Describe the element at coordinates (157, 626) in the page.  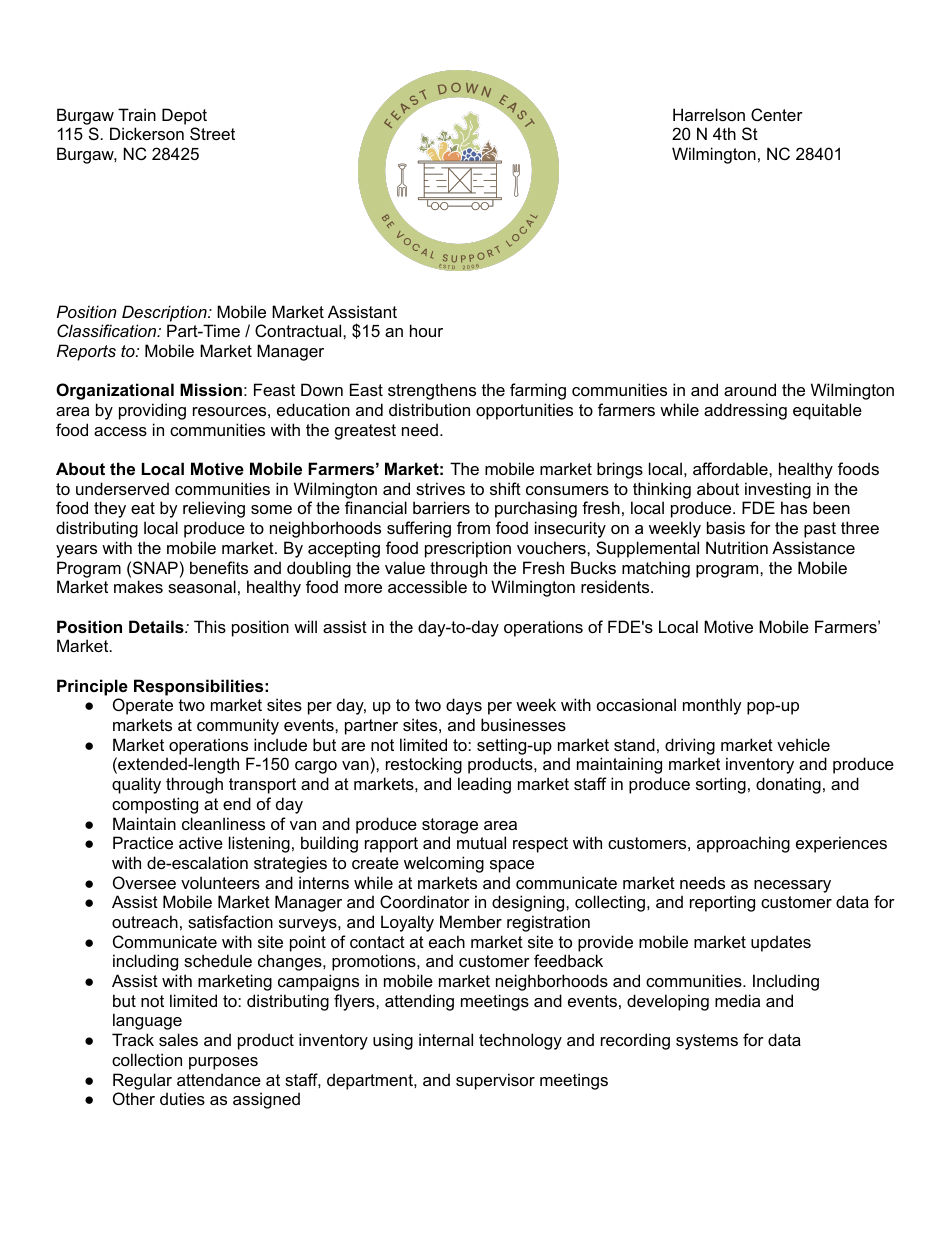
I see `Details` at that location.
